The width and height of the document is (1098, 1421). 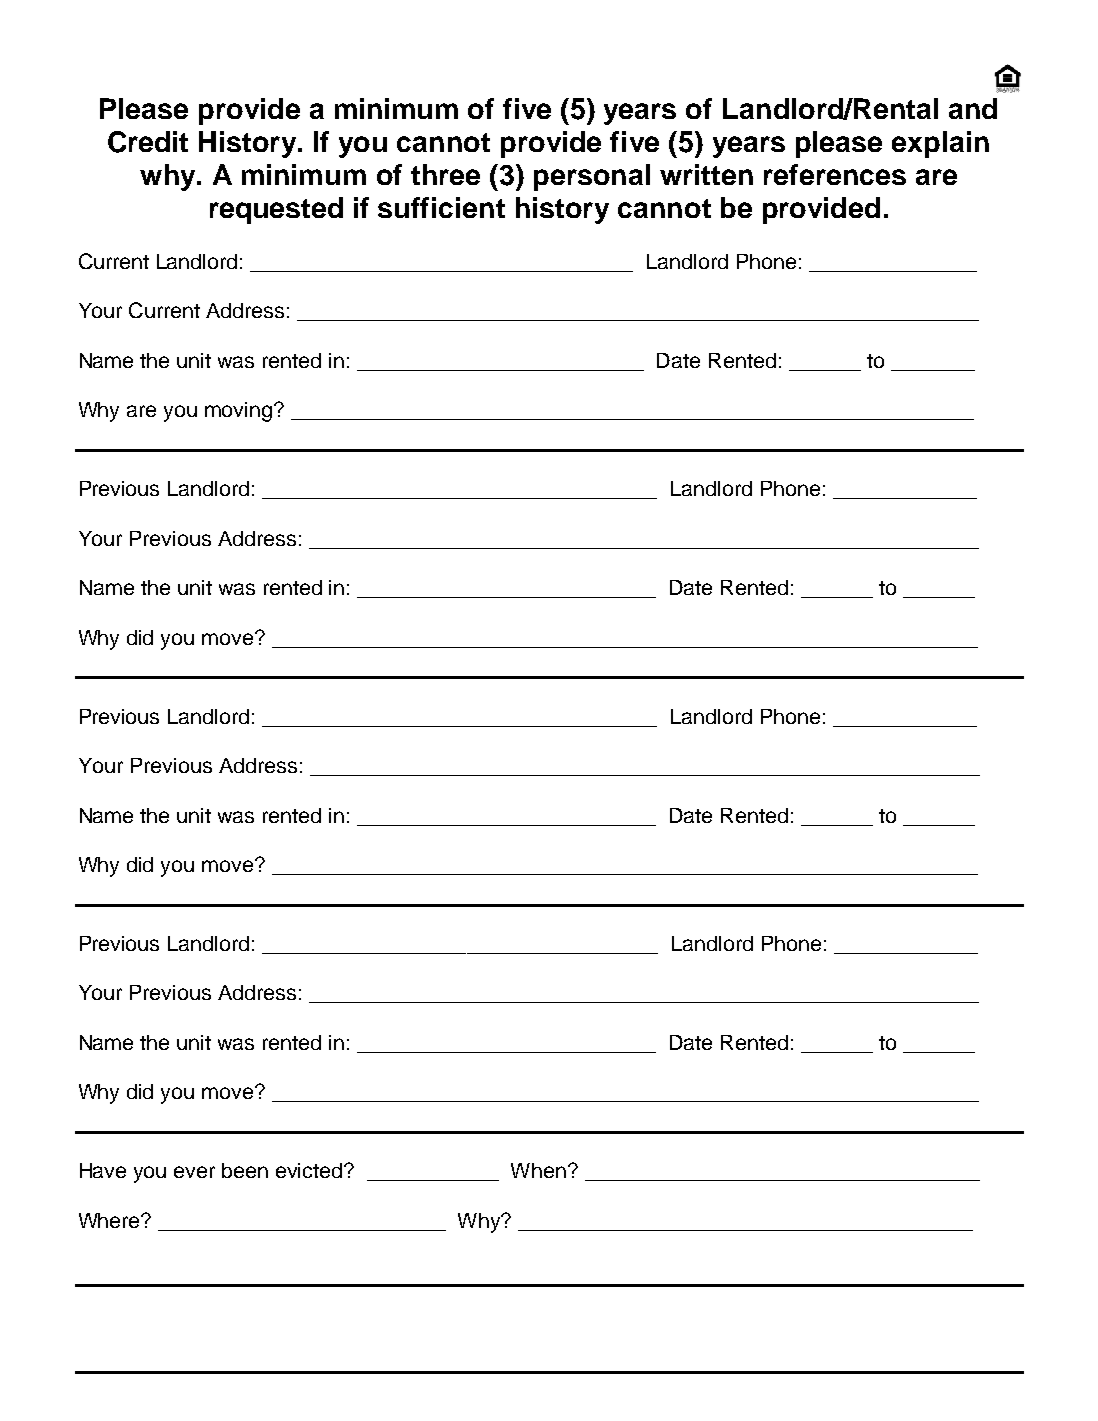 I want to click on been, so click(x=245, y=1170).
